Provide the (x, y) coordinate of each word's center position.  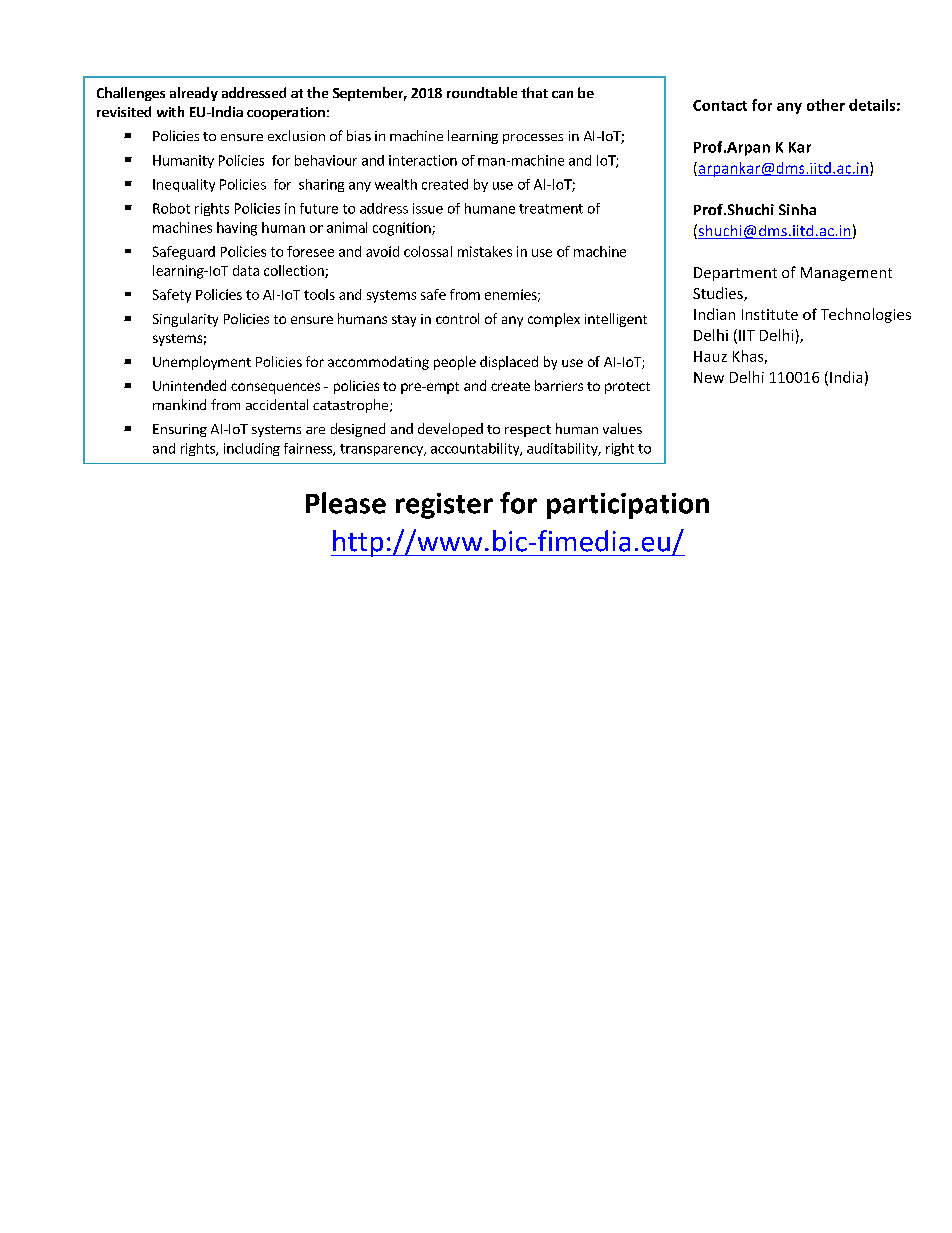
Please (346, 503)
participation (628, 506)
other (826, 105)
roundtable (482, 92)
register (444, 506)
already (194, 94)
